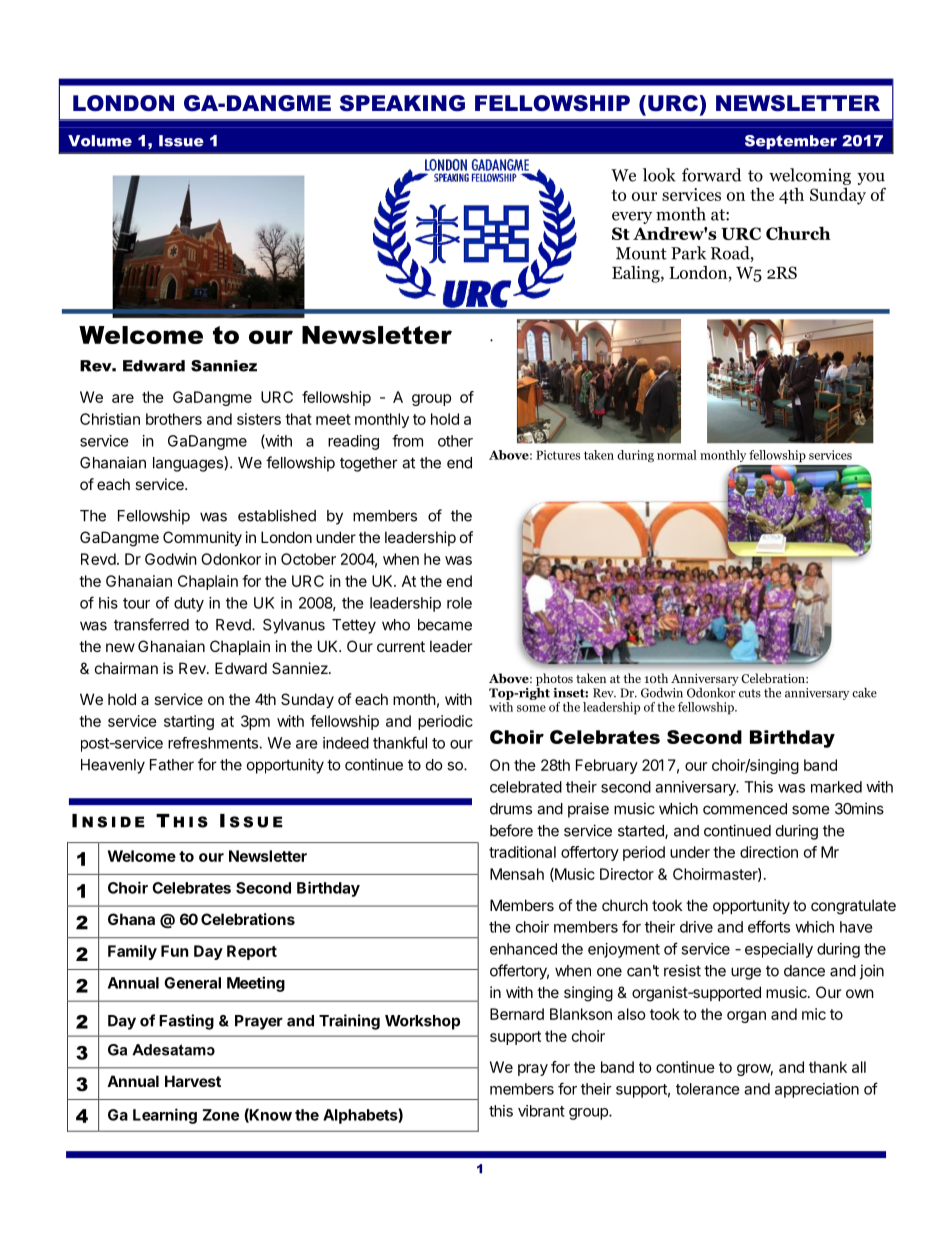  I want to click on Issue, so click(181, 141).
